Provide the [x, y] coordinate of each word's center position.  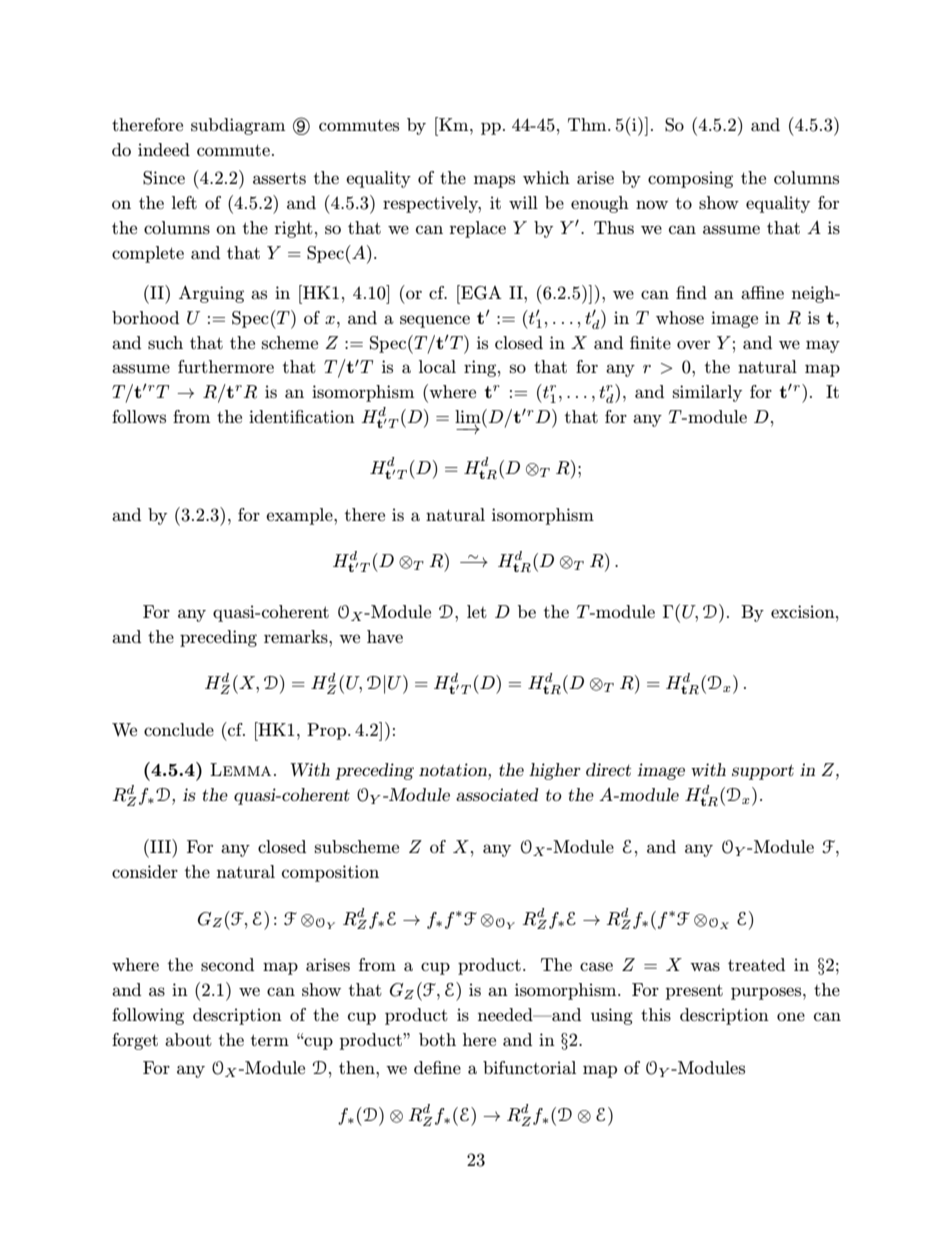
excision [804, 611]
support [763, 772]
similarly [707, 393]
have [385, 636]
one [791, 1016]
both [437, 1039]
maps [494, 181]
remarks [297, 636]
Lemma [240, 769]
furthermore [226, 366]
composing [690, 179]
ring [480, 368]
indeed [164, 149]
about [188, 1039]
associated [497, 794]
